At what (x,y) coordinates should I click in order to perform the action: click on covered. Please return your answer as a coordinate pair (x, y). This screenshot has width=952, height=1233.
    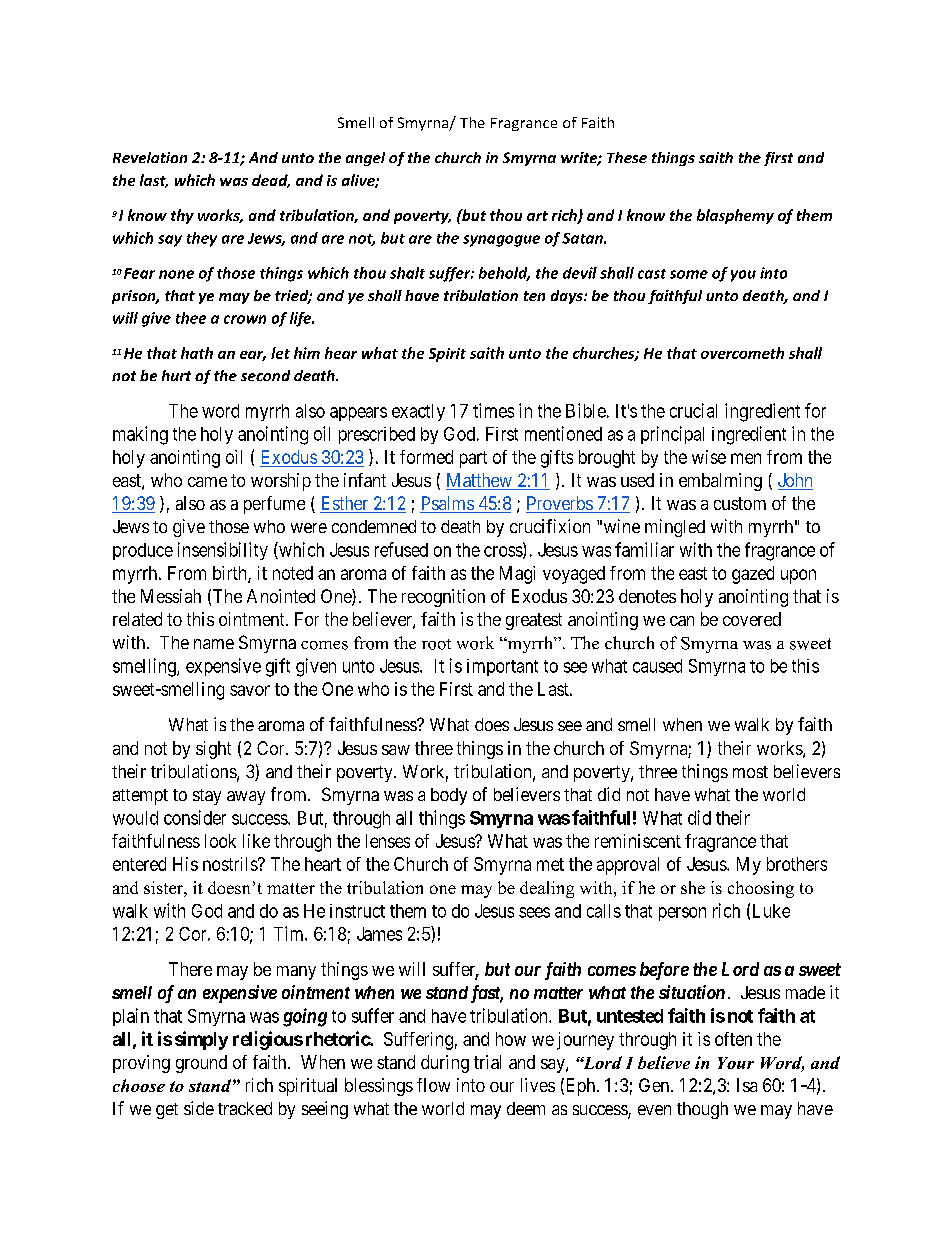
    Looking at the image, I should click on (752, 619).
